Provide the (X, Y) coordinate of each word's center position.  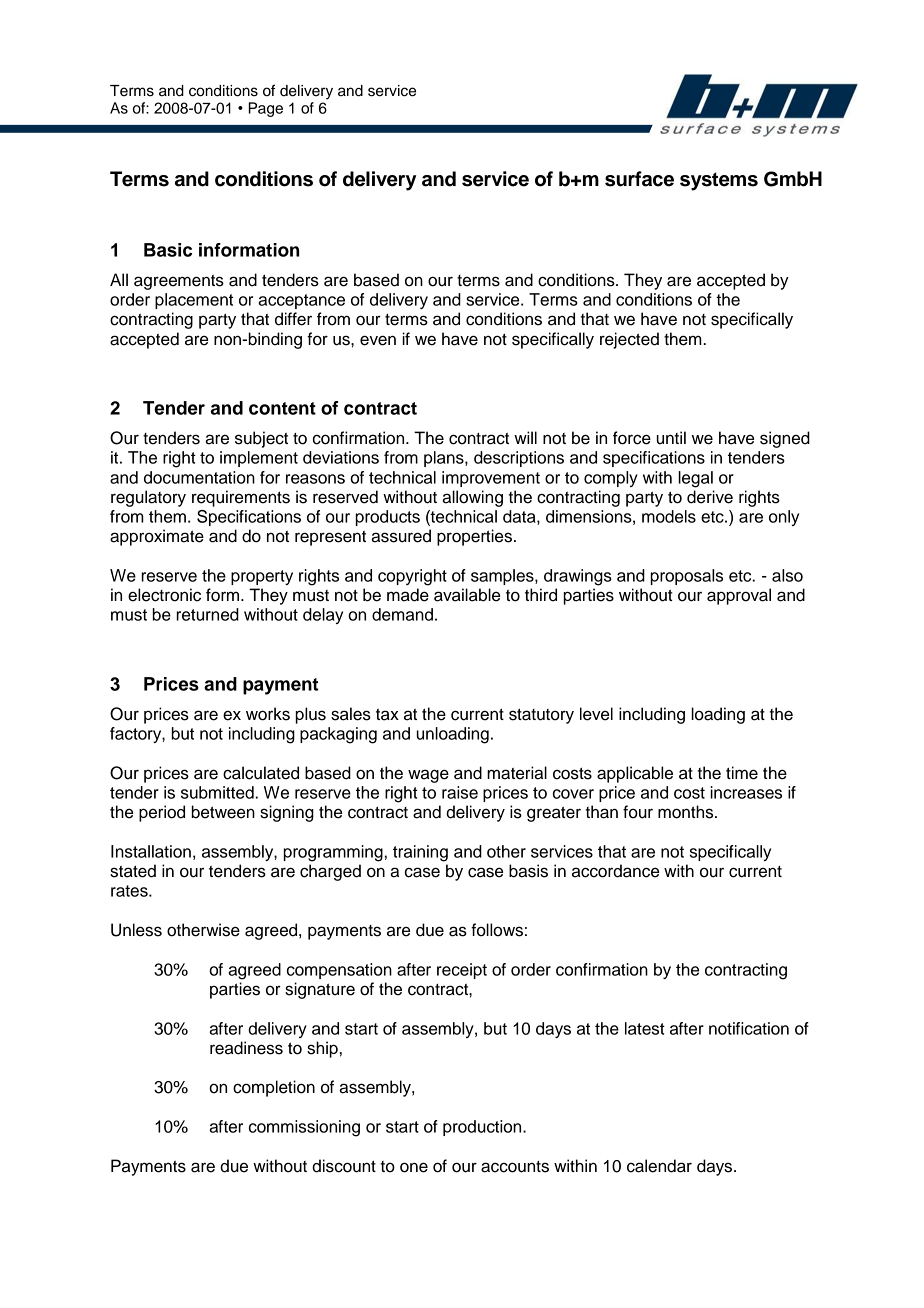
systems (719, 181)
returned (207, 614)
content (282, 408)
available (467, 595)
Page (265, 109)
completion (274, 1088)
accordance (615, 871)
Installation (151, 851)
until (671, 438)
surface (639, 179)
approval (739, 596)
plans (445, 459)
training (420, 853)
